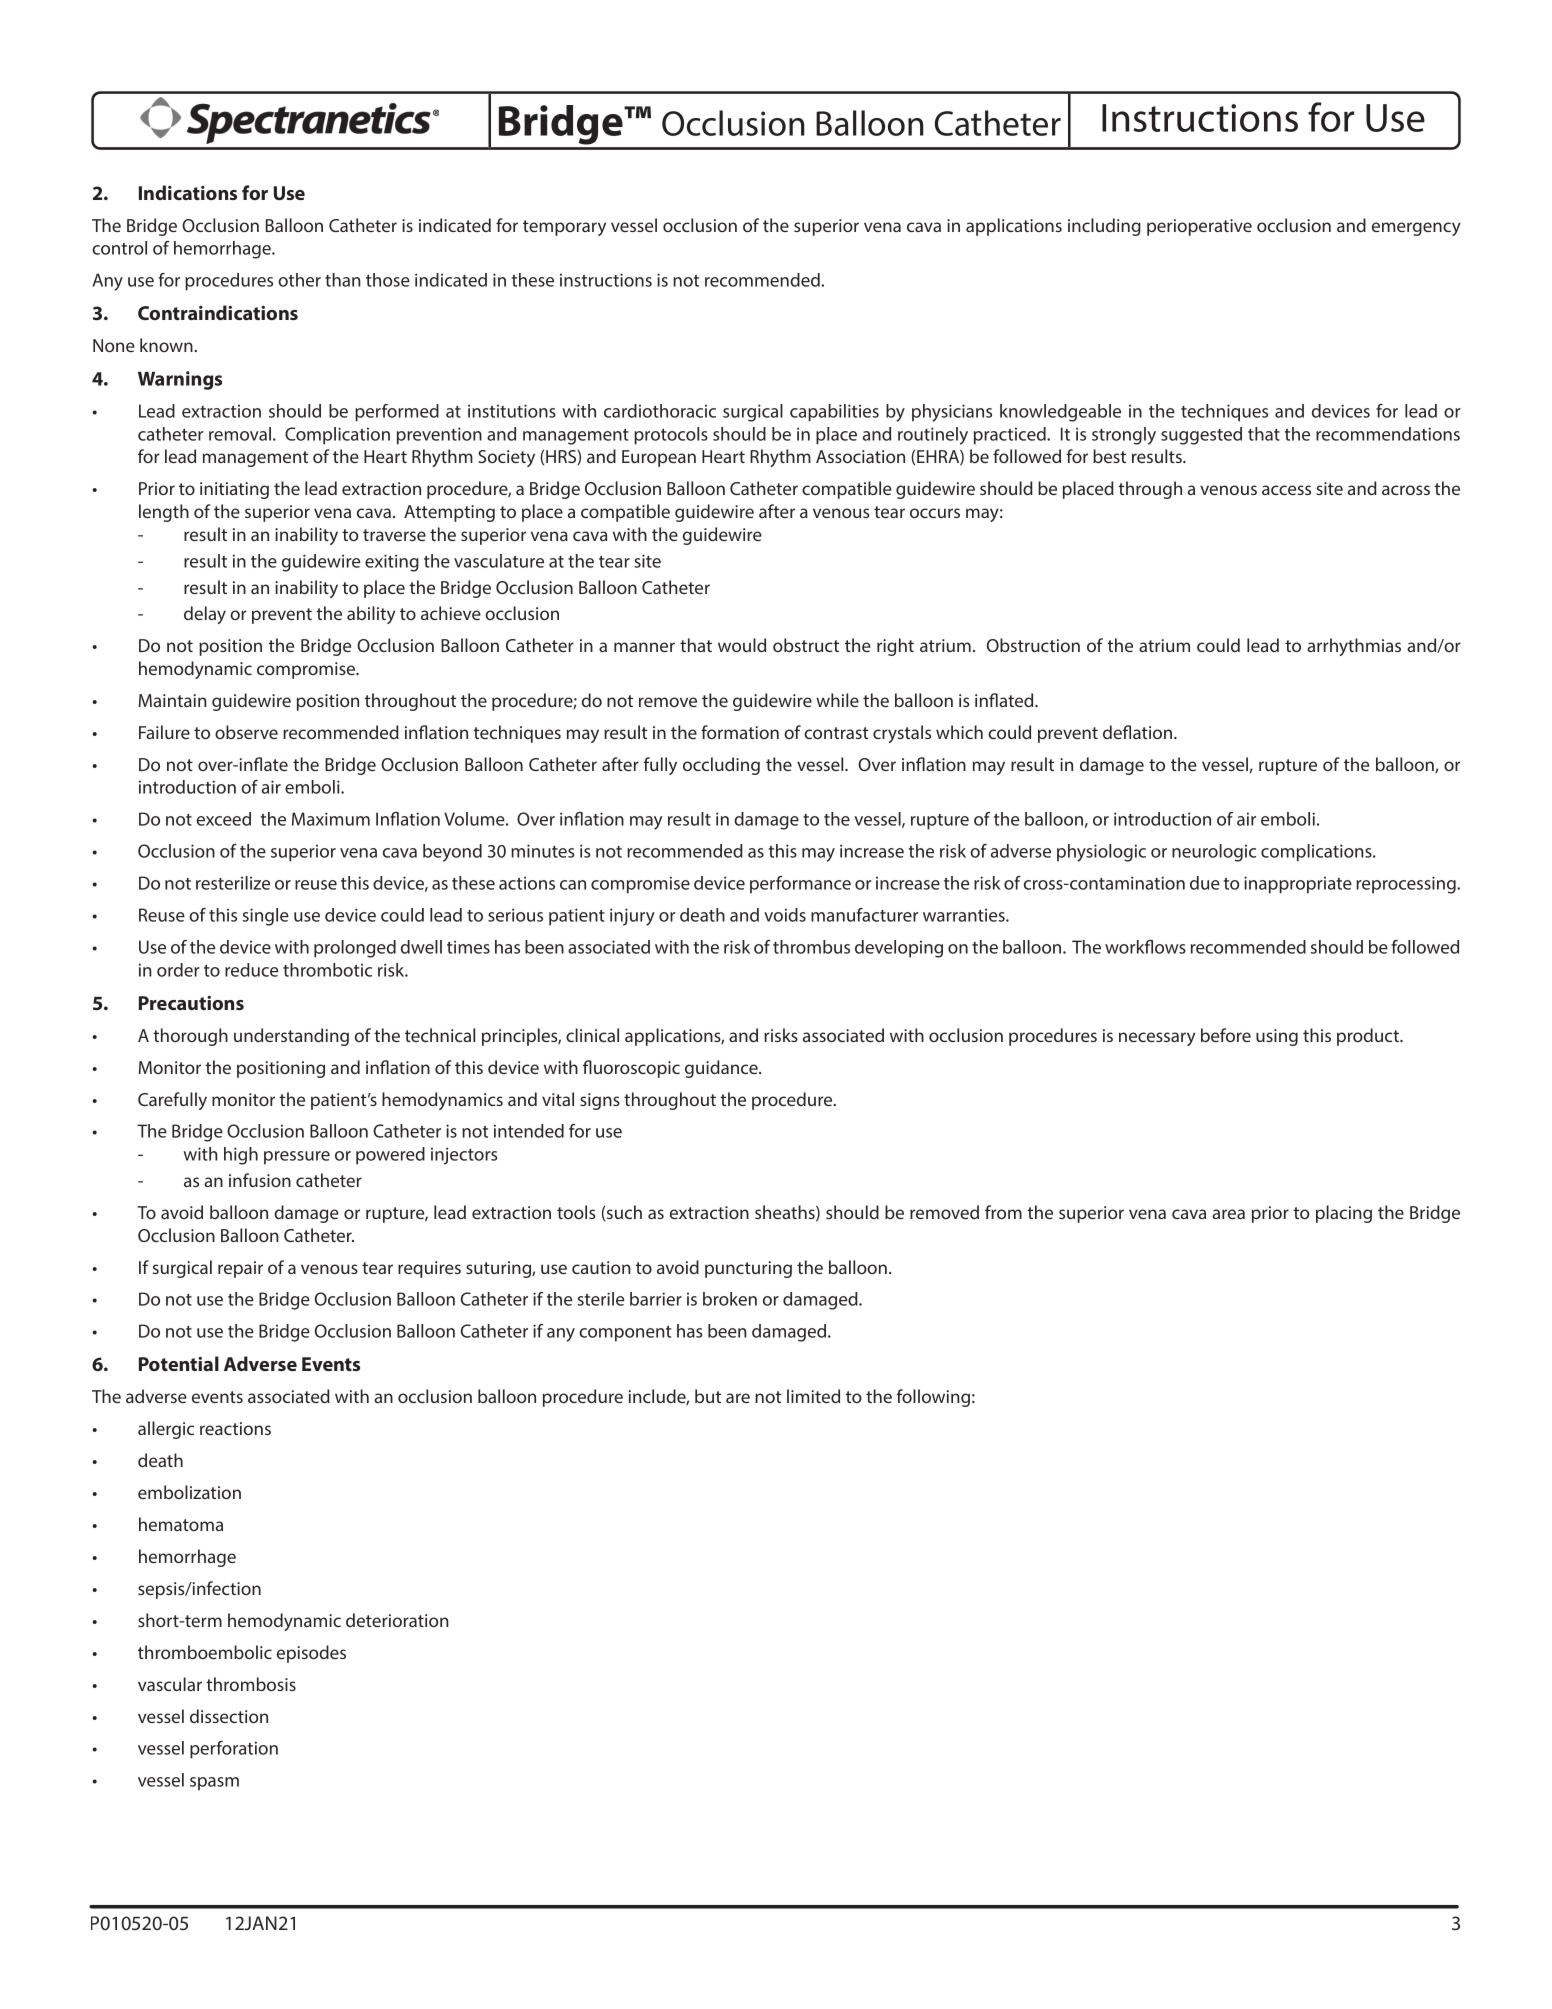  What do you see at coordinates (311, 1654) in the screenshot?
I see `episodes` at bounding box center [311, 1654].
